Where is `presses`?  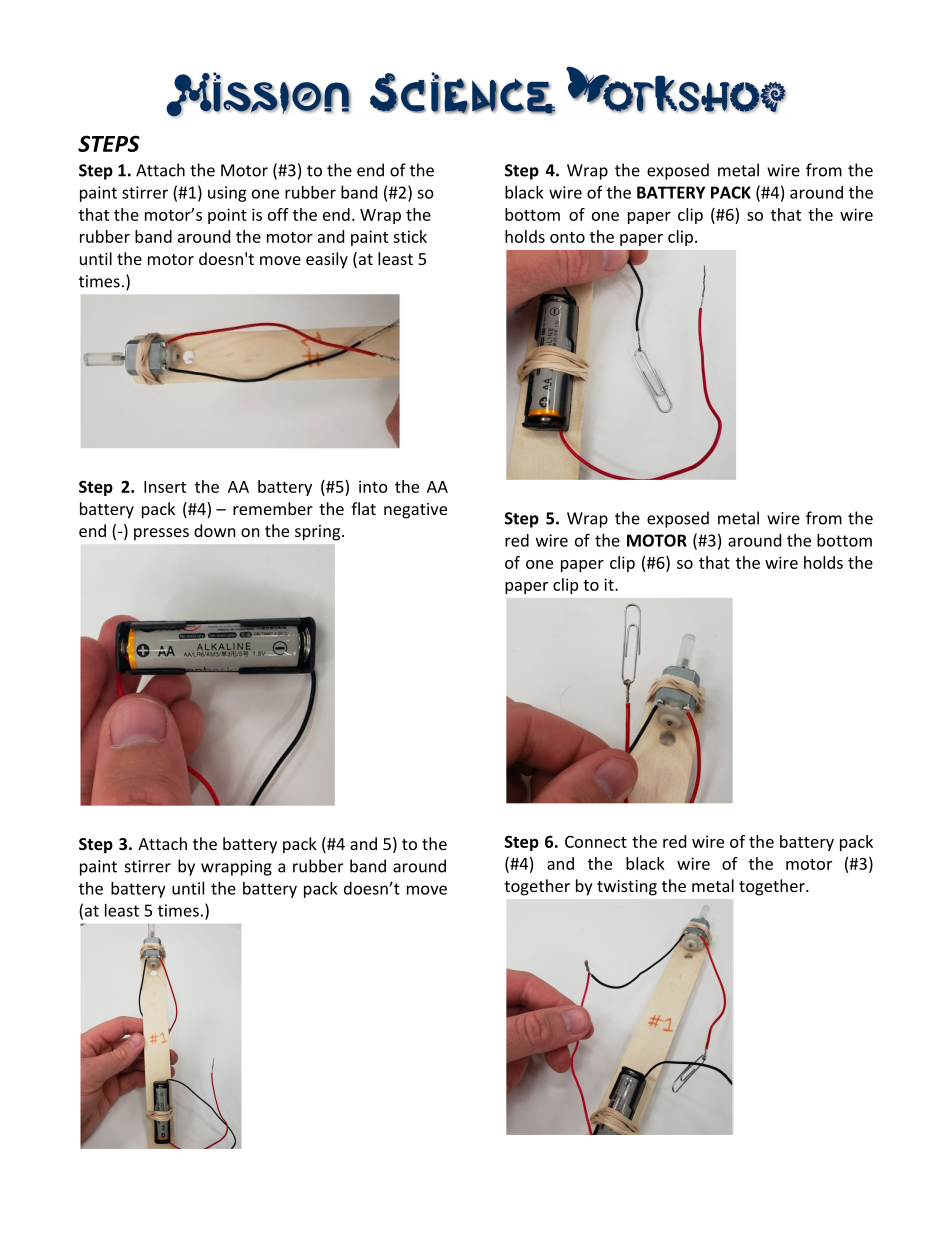
presses is located at coordinates (161, 534).
